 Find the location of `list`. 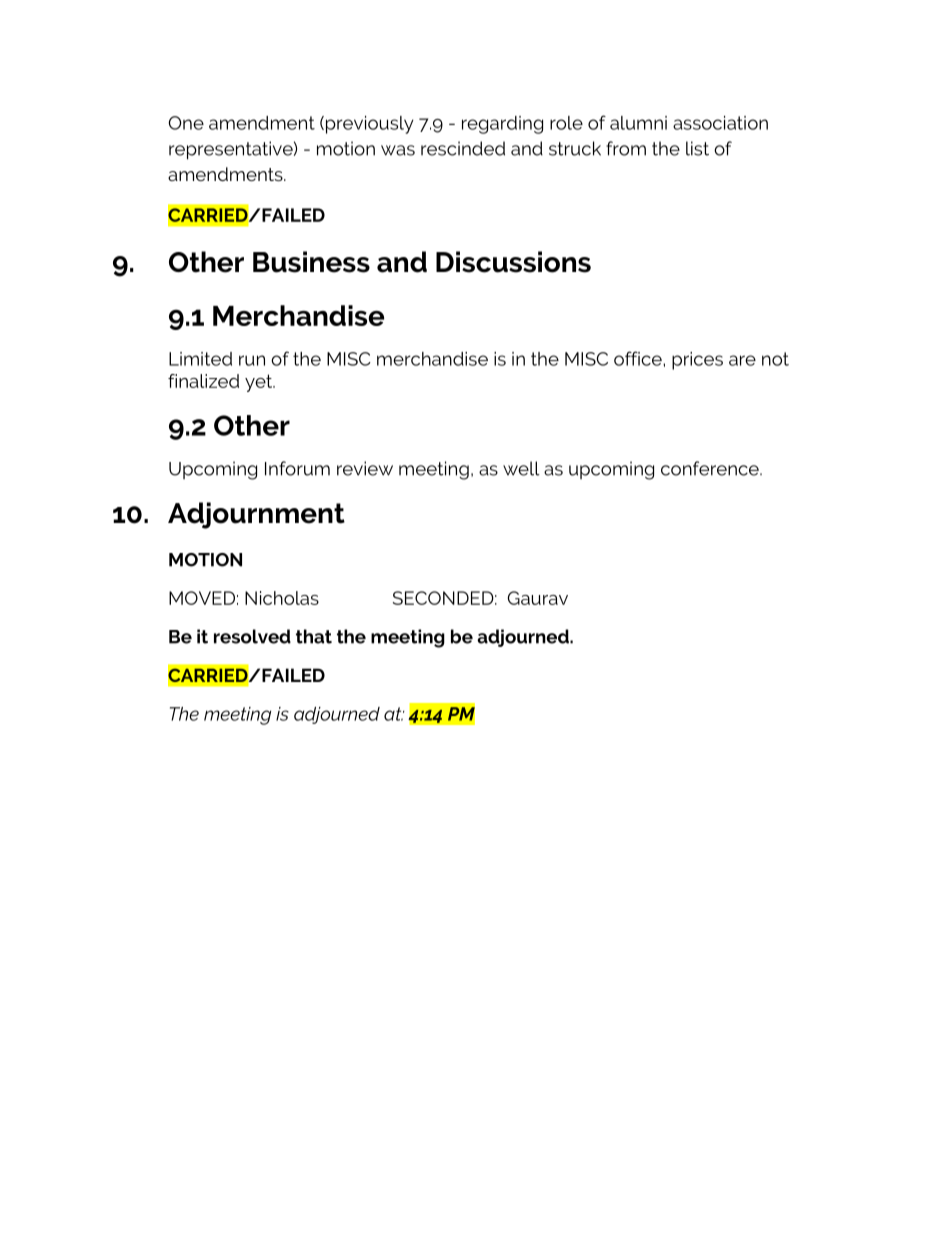

list is located at coordinates (697, 148).
